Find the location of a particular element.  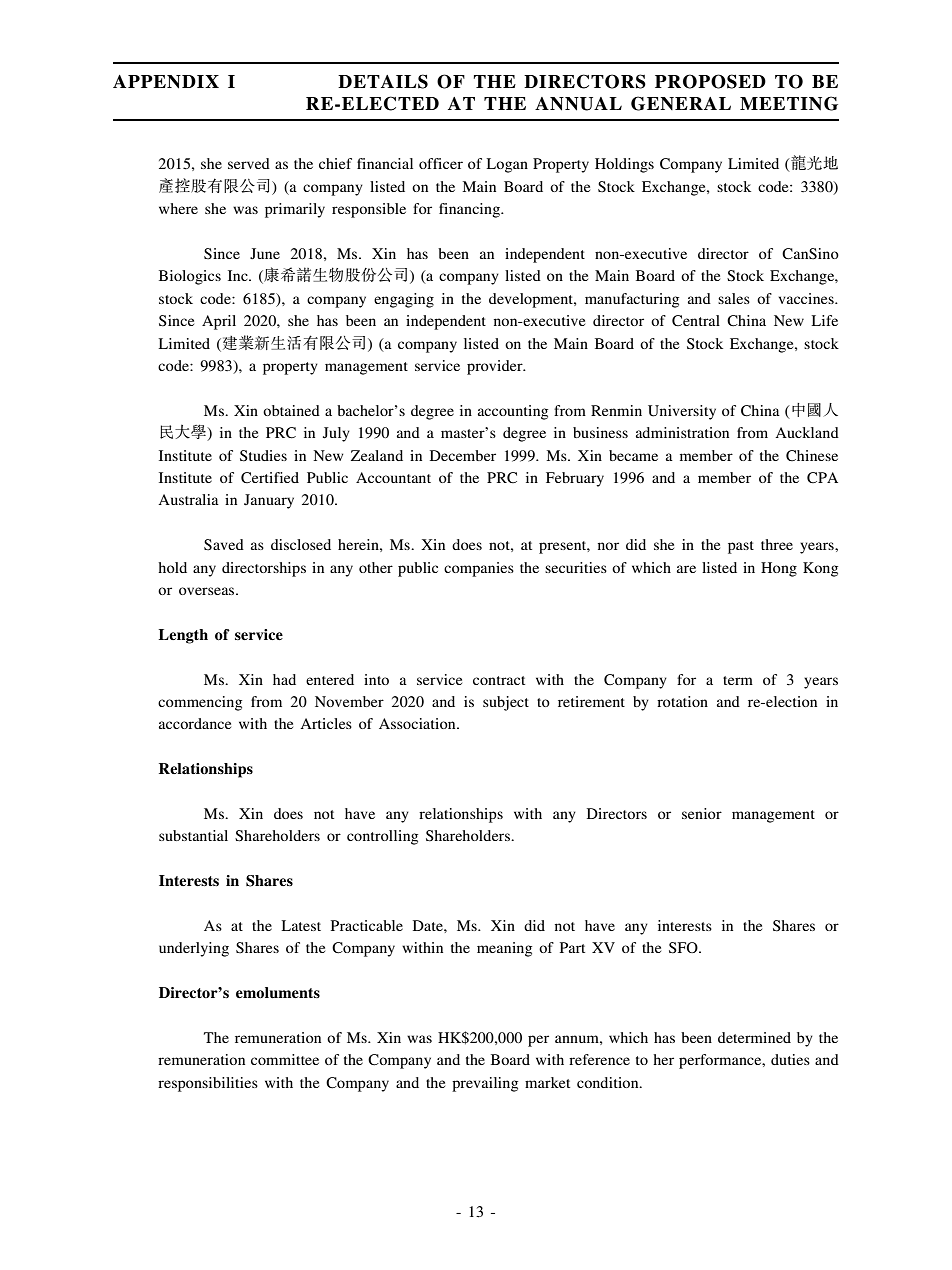

prevailing is located at coordinates (485, 1084).
